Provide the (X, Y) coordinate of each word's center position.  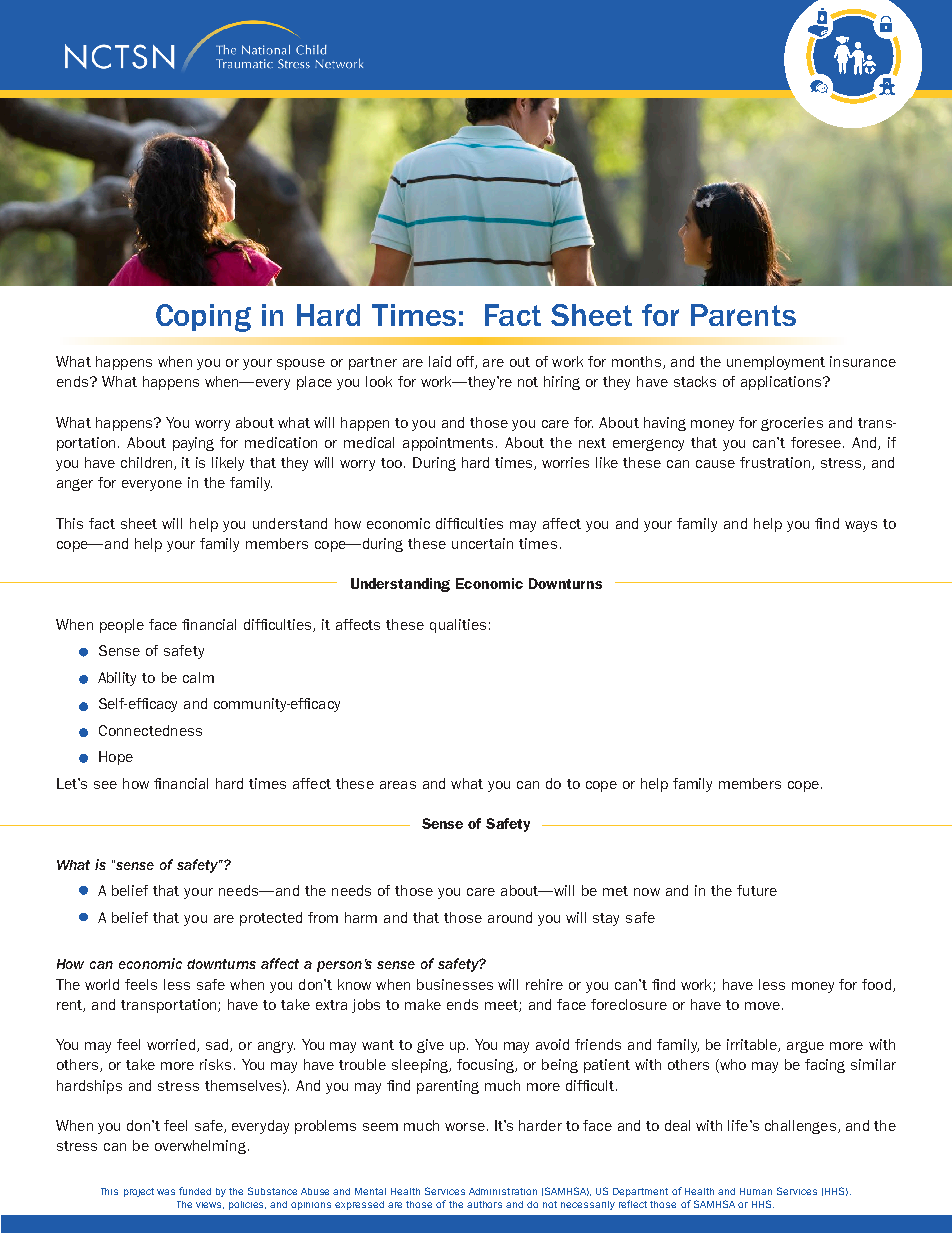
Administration (503, 1191)
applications (782, 383)
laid (440, 361)
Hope (116, 758)
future (757, 890)
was (166, 1192)
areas (398, 785)
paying (193, 444)
